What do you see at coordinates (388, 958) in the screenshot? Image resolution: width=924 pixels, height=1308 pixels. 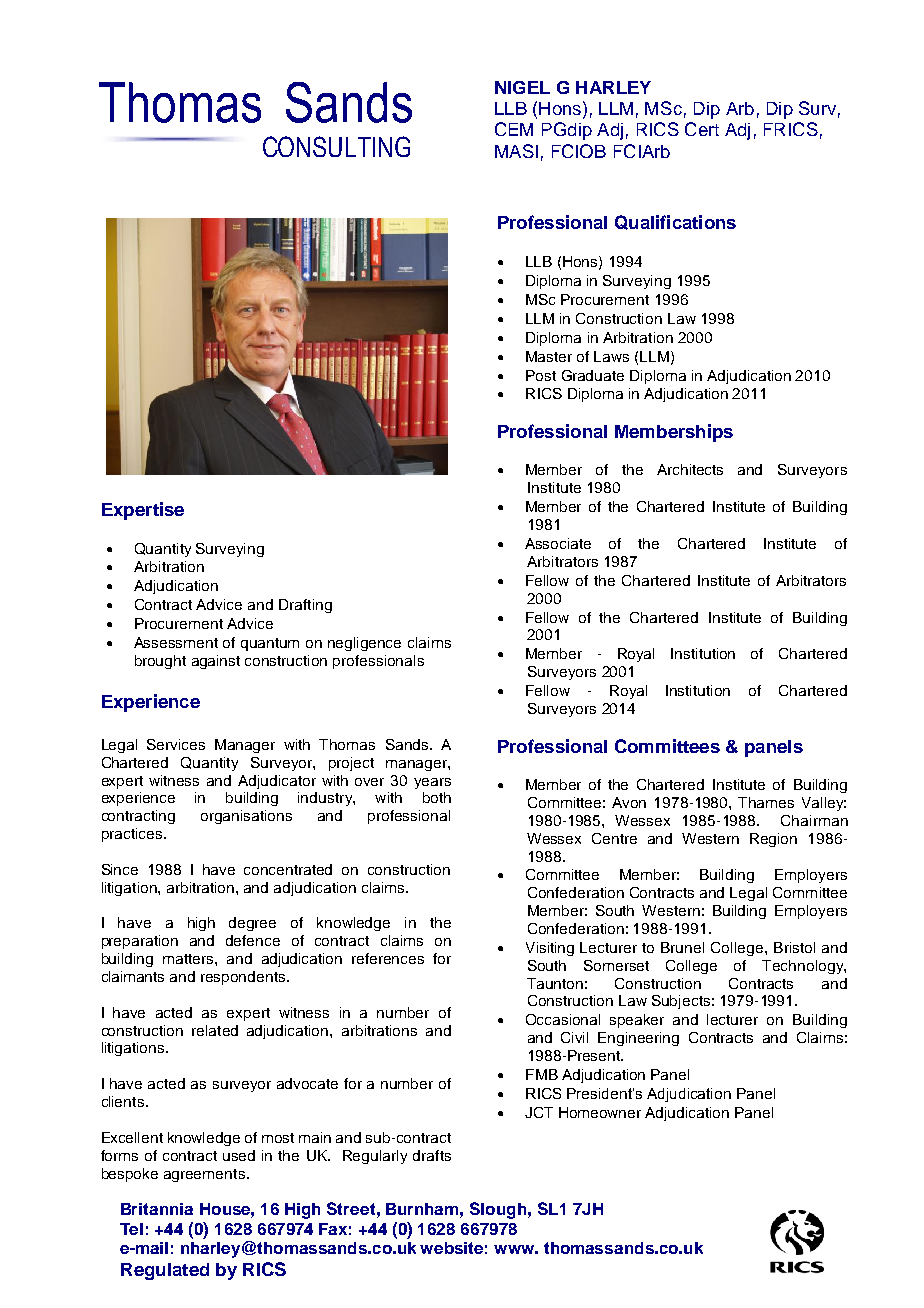 I see `references` at bounding box center [388, 958].
